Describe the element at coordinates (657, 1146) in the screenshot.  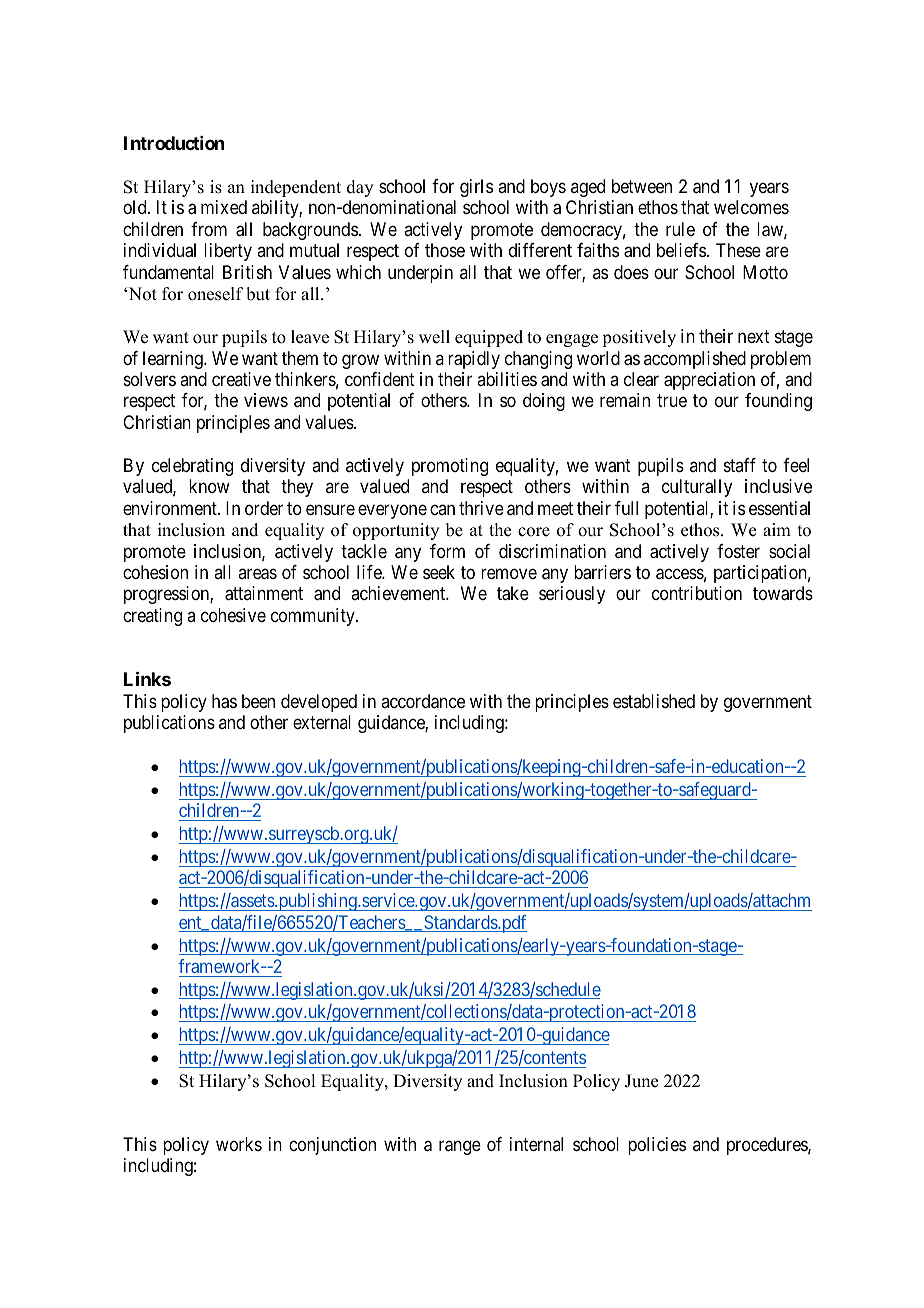
I see `policies` at that location.
